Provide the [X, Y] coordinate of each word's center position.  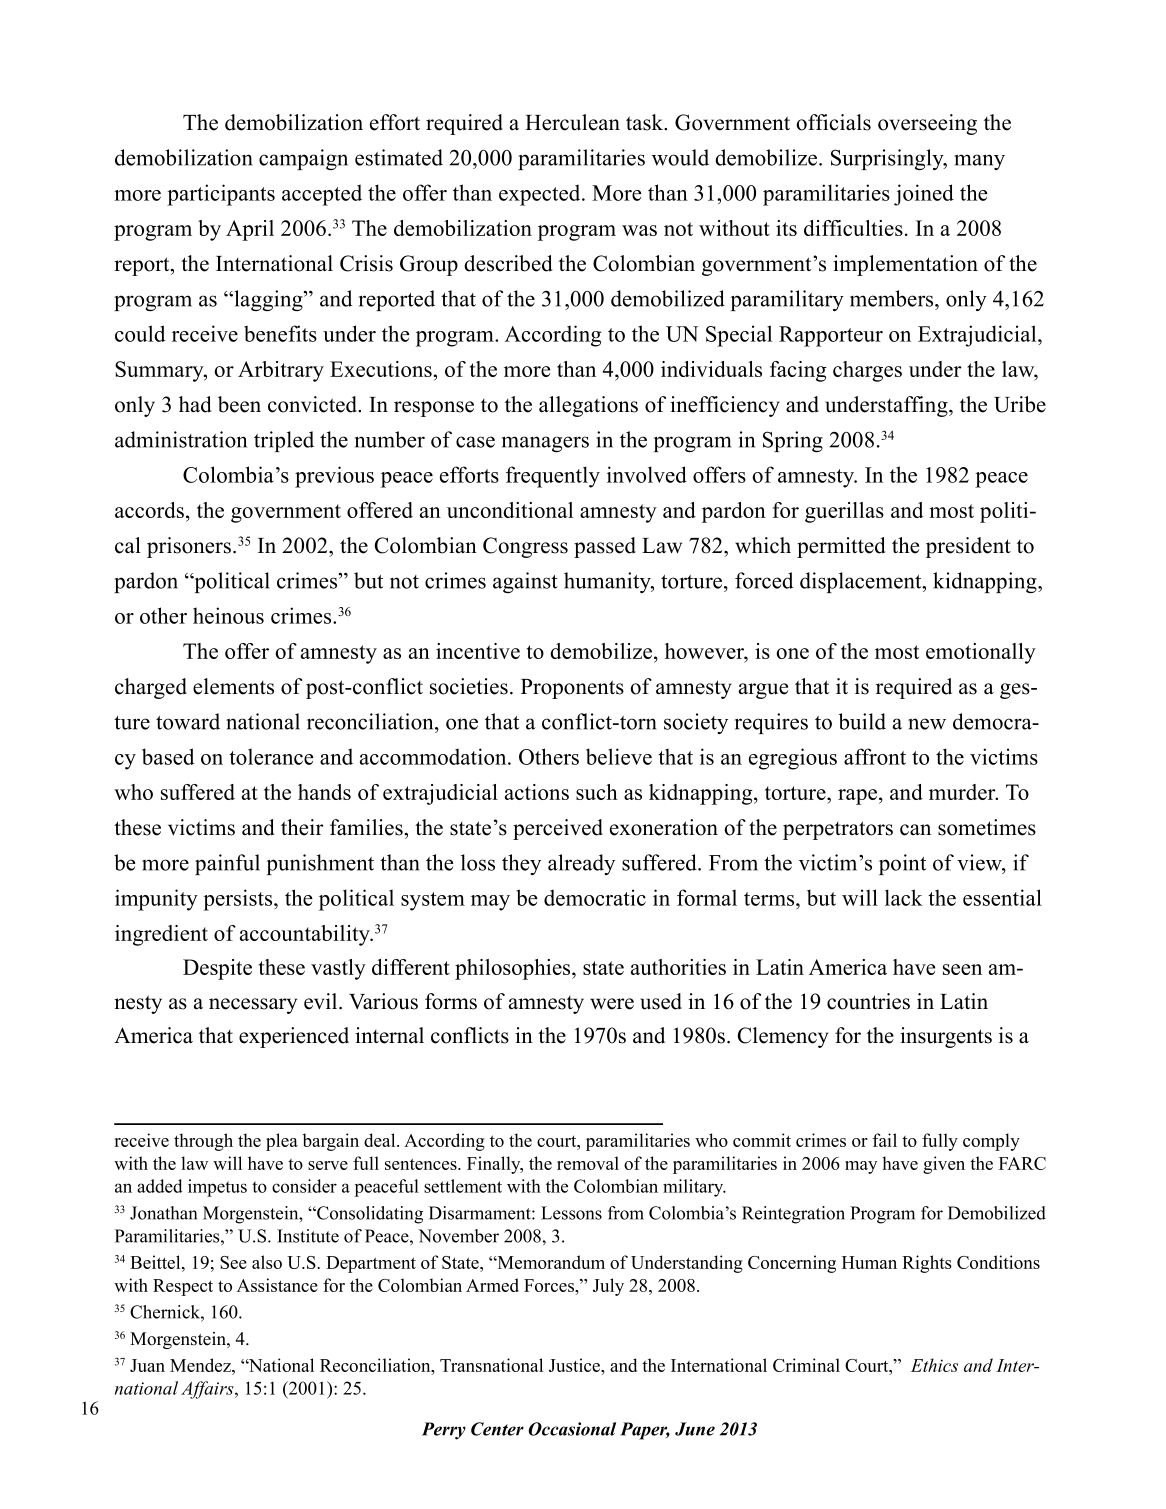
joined [924, 195]
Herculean [572, 122]
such [597, 792]
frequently [553, 477]
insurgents [946, 1037]
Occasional [572, 1429]
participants [221, 195]
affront [875, 756]
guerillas [844, 512]
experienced [294, 1037]
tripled [284, 441]
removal [588, 1163]
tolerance [271, 757]
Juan [147, 1365]
